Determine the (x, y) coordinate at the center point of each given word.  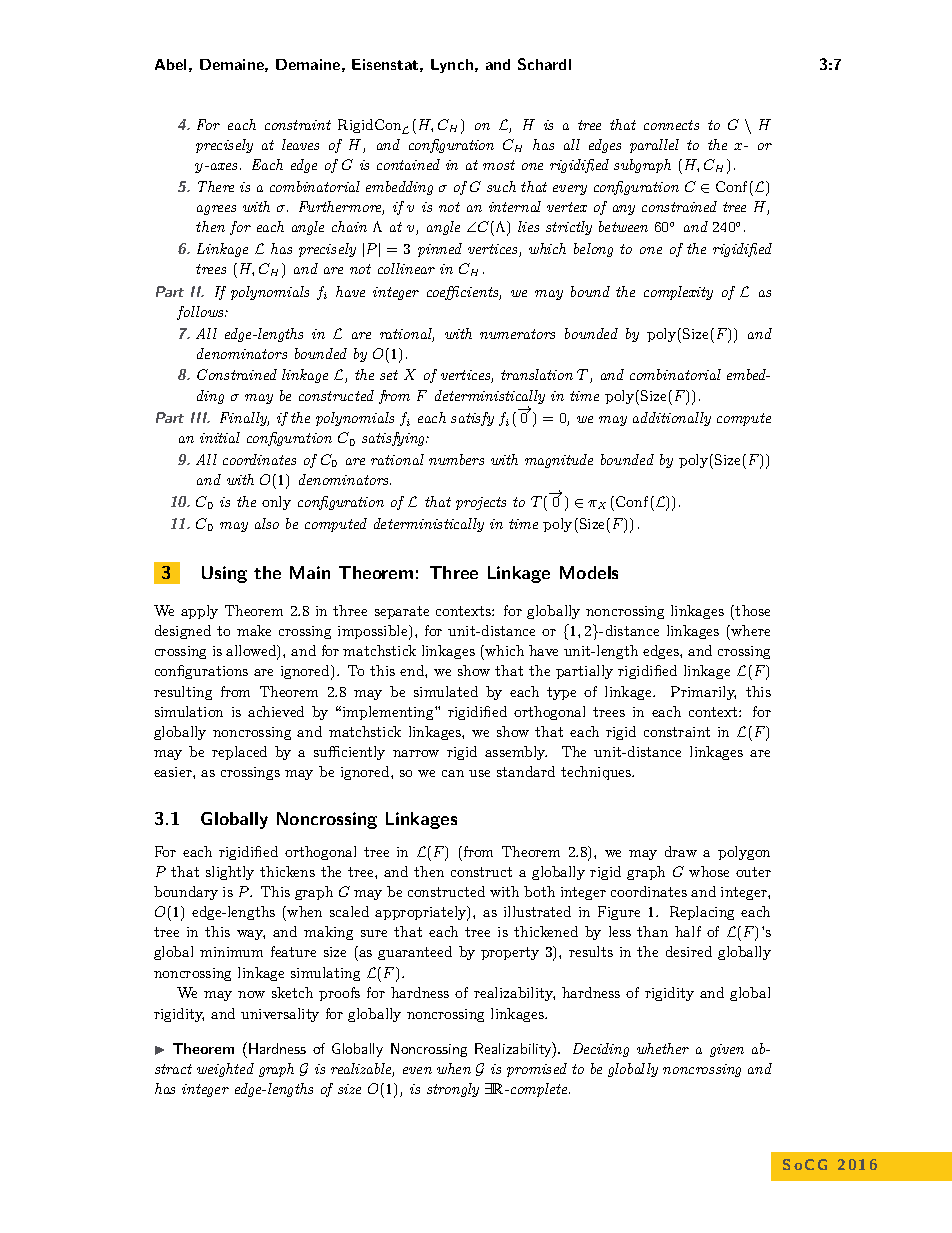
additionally (672, 419)
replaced (239, 753)
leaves (300, 144)
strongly (453, 1090)
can (453, 773)
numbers (456, 459)
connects (671, 125)
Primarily (703, 693)
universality (280, 1015)
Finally (244, 419)
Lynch (452, 66)
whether (663, 1048)
